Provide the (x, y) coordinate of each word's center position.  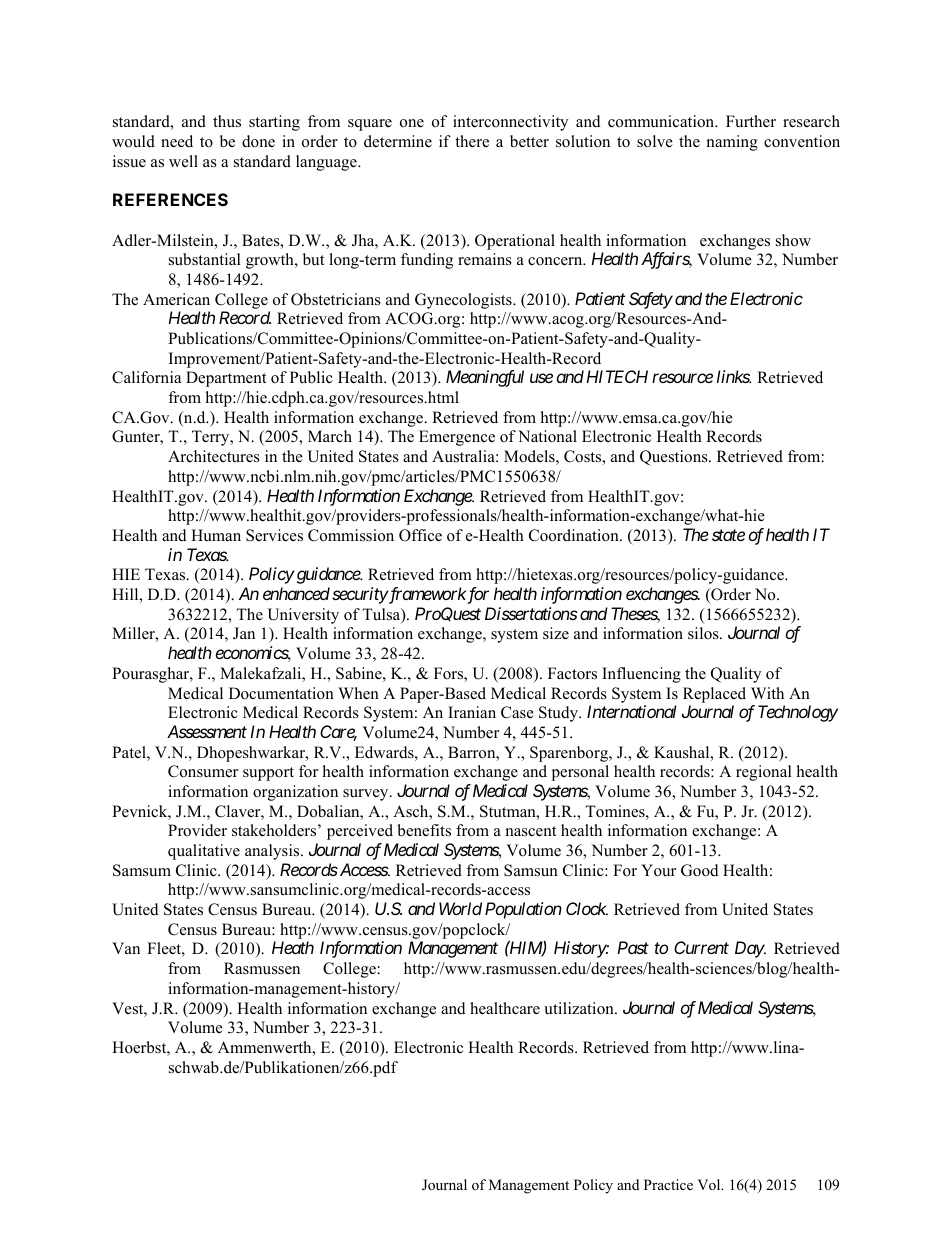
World (460, 908)
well (183, 161)
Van (126, 948)
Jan (244, 633)
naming (732, 143)
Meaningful (485, 378)
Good (700, 870)
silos (704, 633)
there (472, 141)
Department (226, 379)
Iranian (472, 712)
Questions (675, 458)
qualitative (204, 852)
